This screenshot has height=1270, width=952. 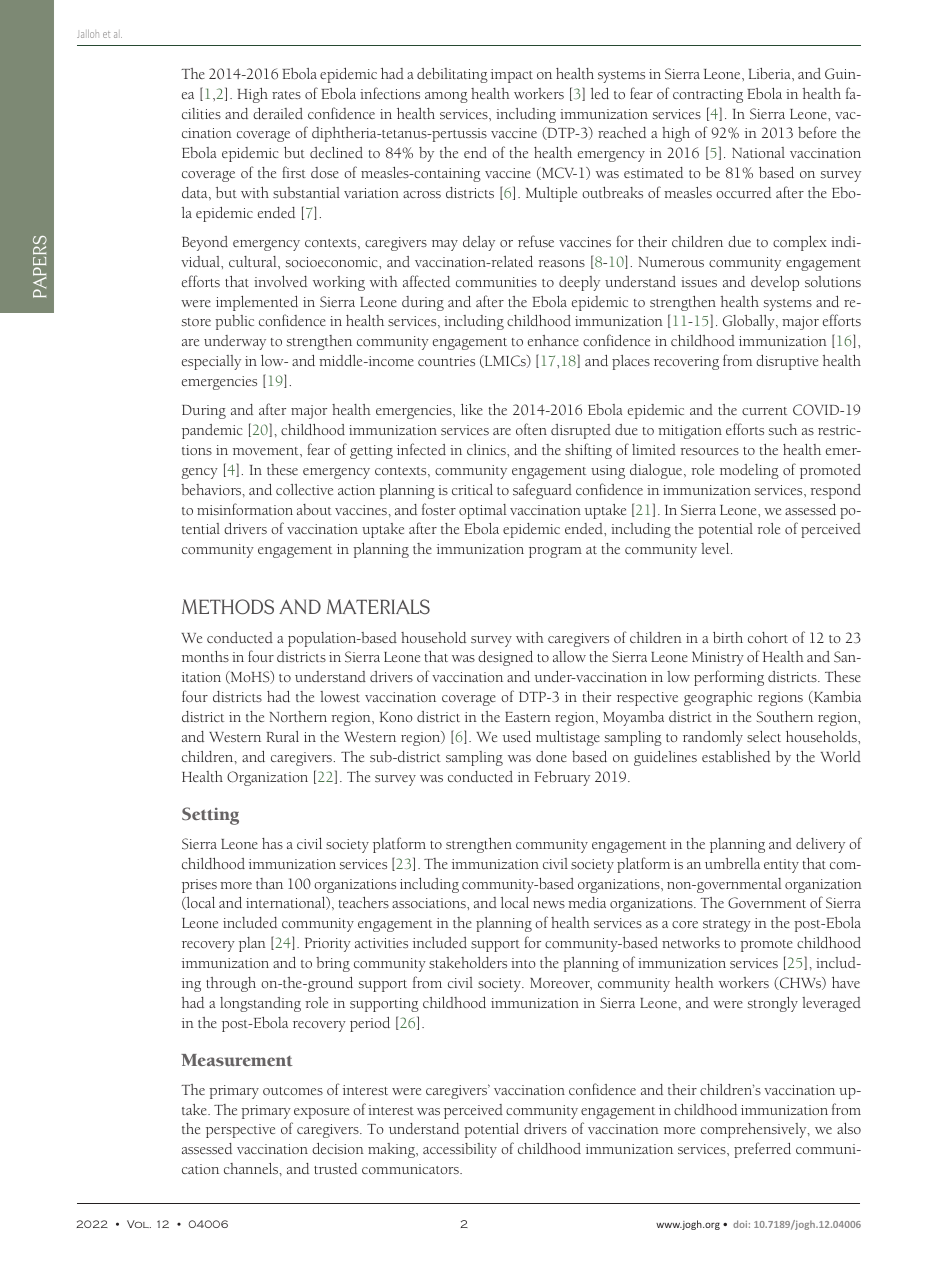 I want to click on designed, so click(x=505, y=658).
